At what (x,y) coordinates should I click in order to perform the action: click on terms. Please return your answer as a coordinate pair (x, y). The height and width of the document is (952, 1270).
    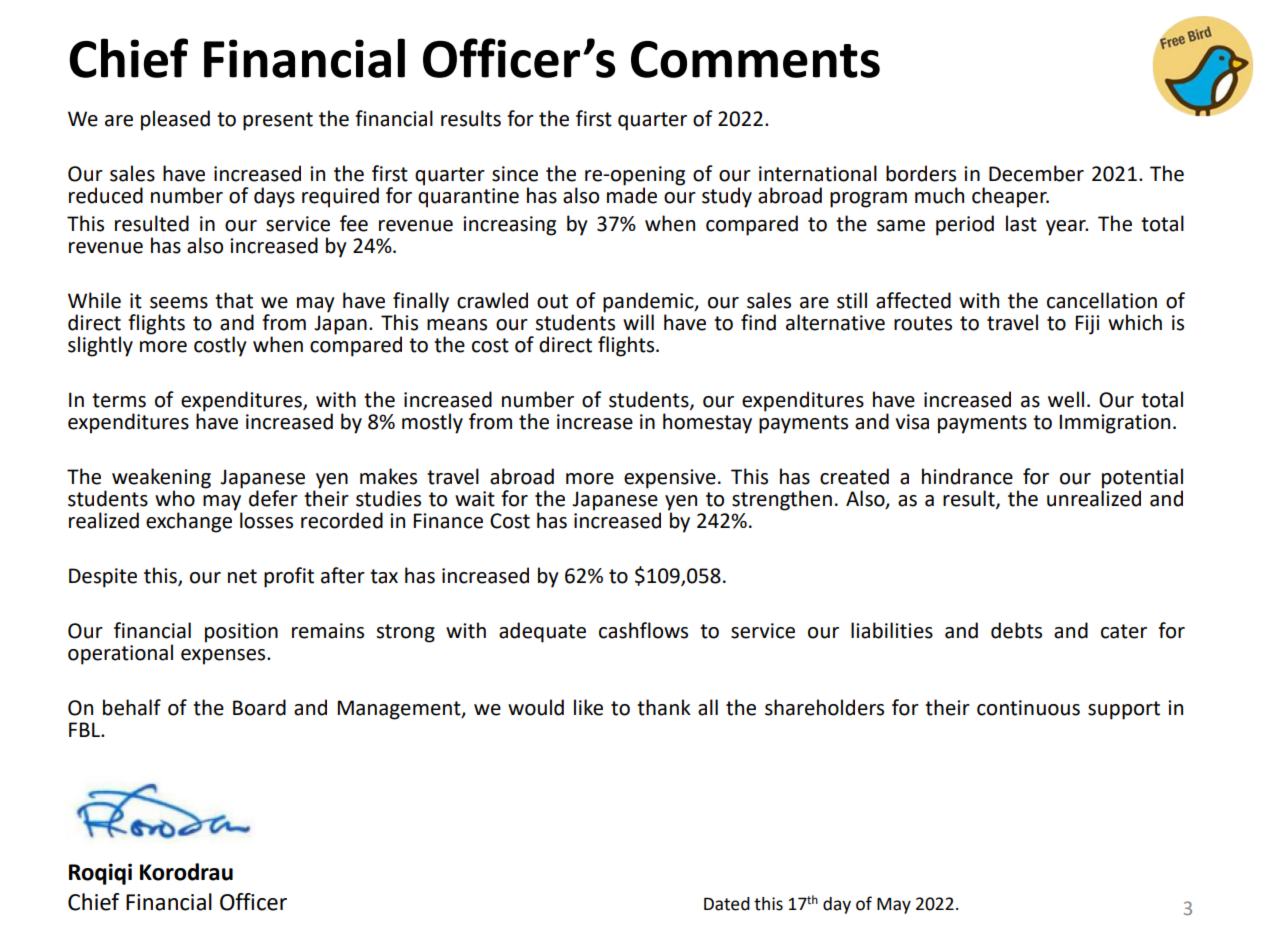
    Looking at the image, I should click on (119, 400).
